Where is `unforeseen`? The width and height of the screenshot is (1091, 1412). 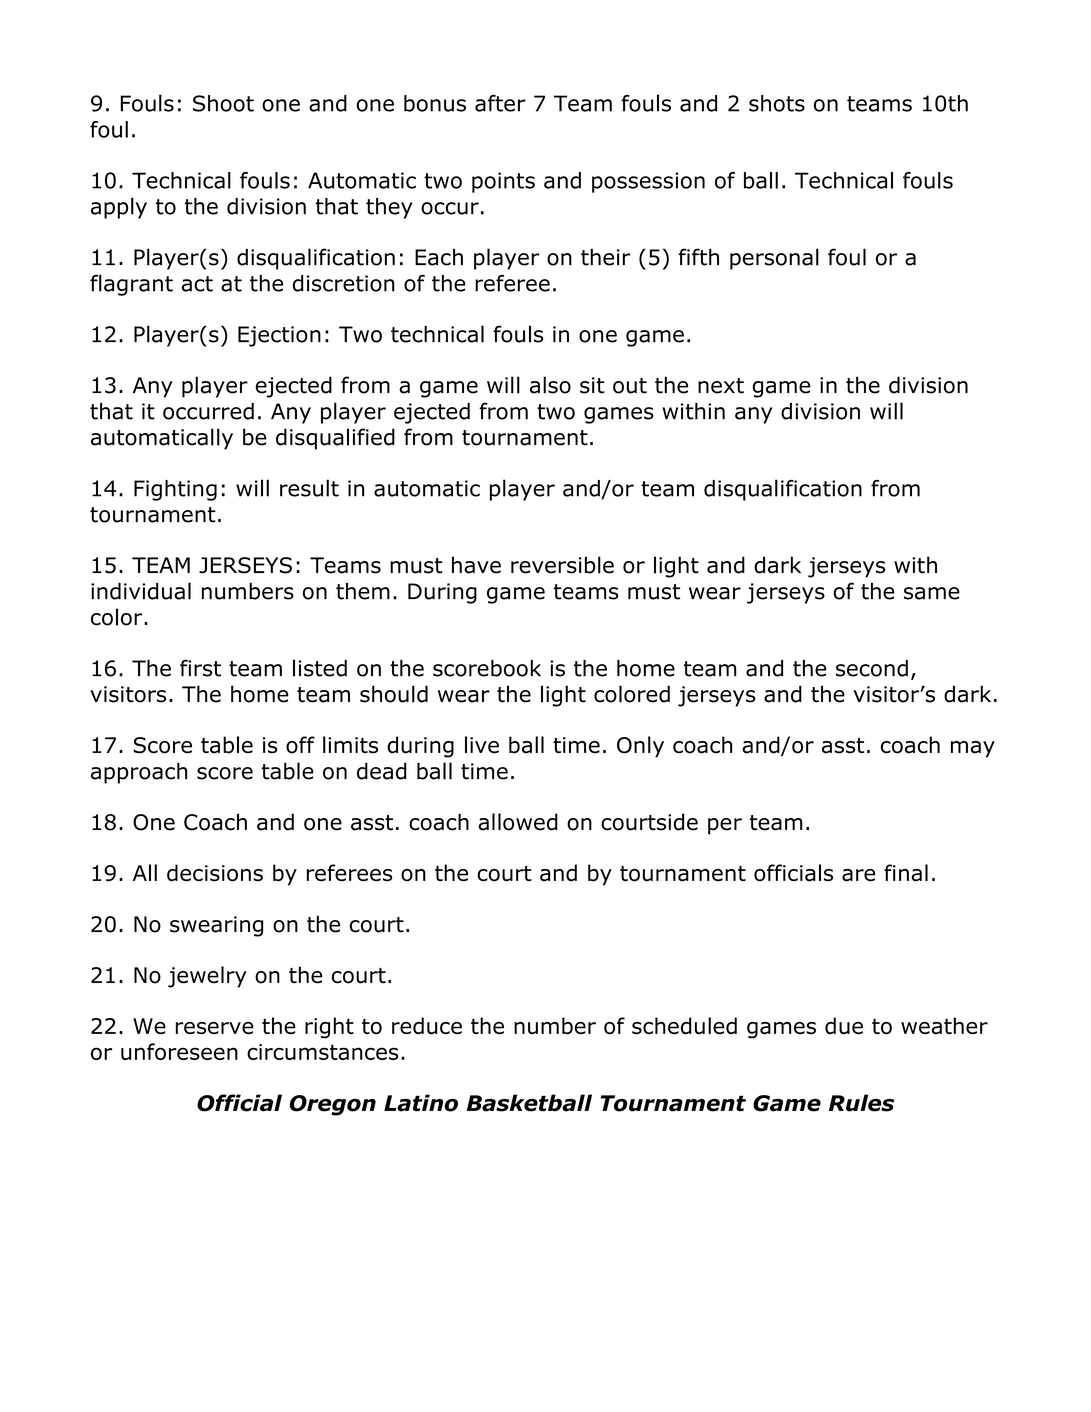 unforeseen is located at coordinates (179, 1051).
